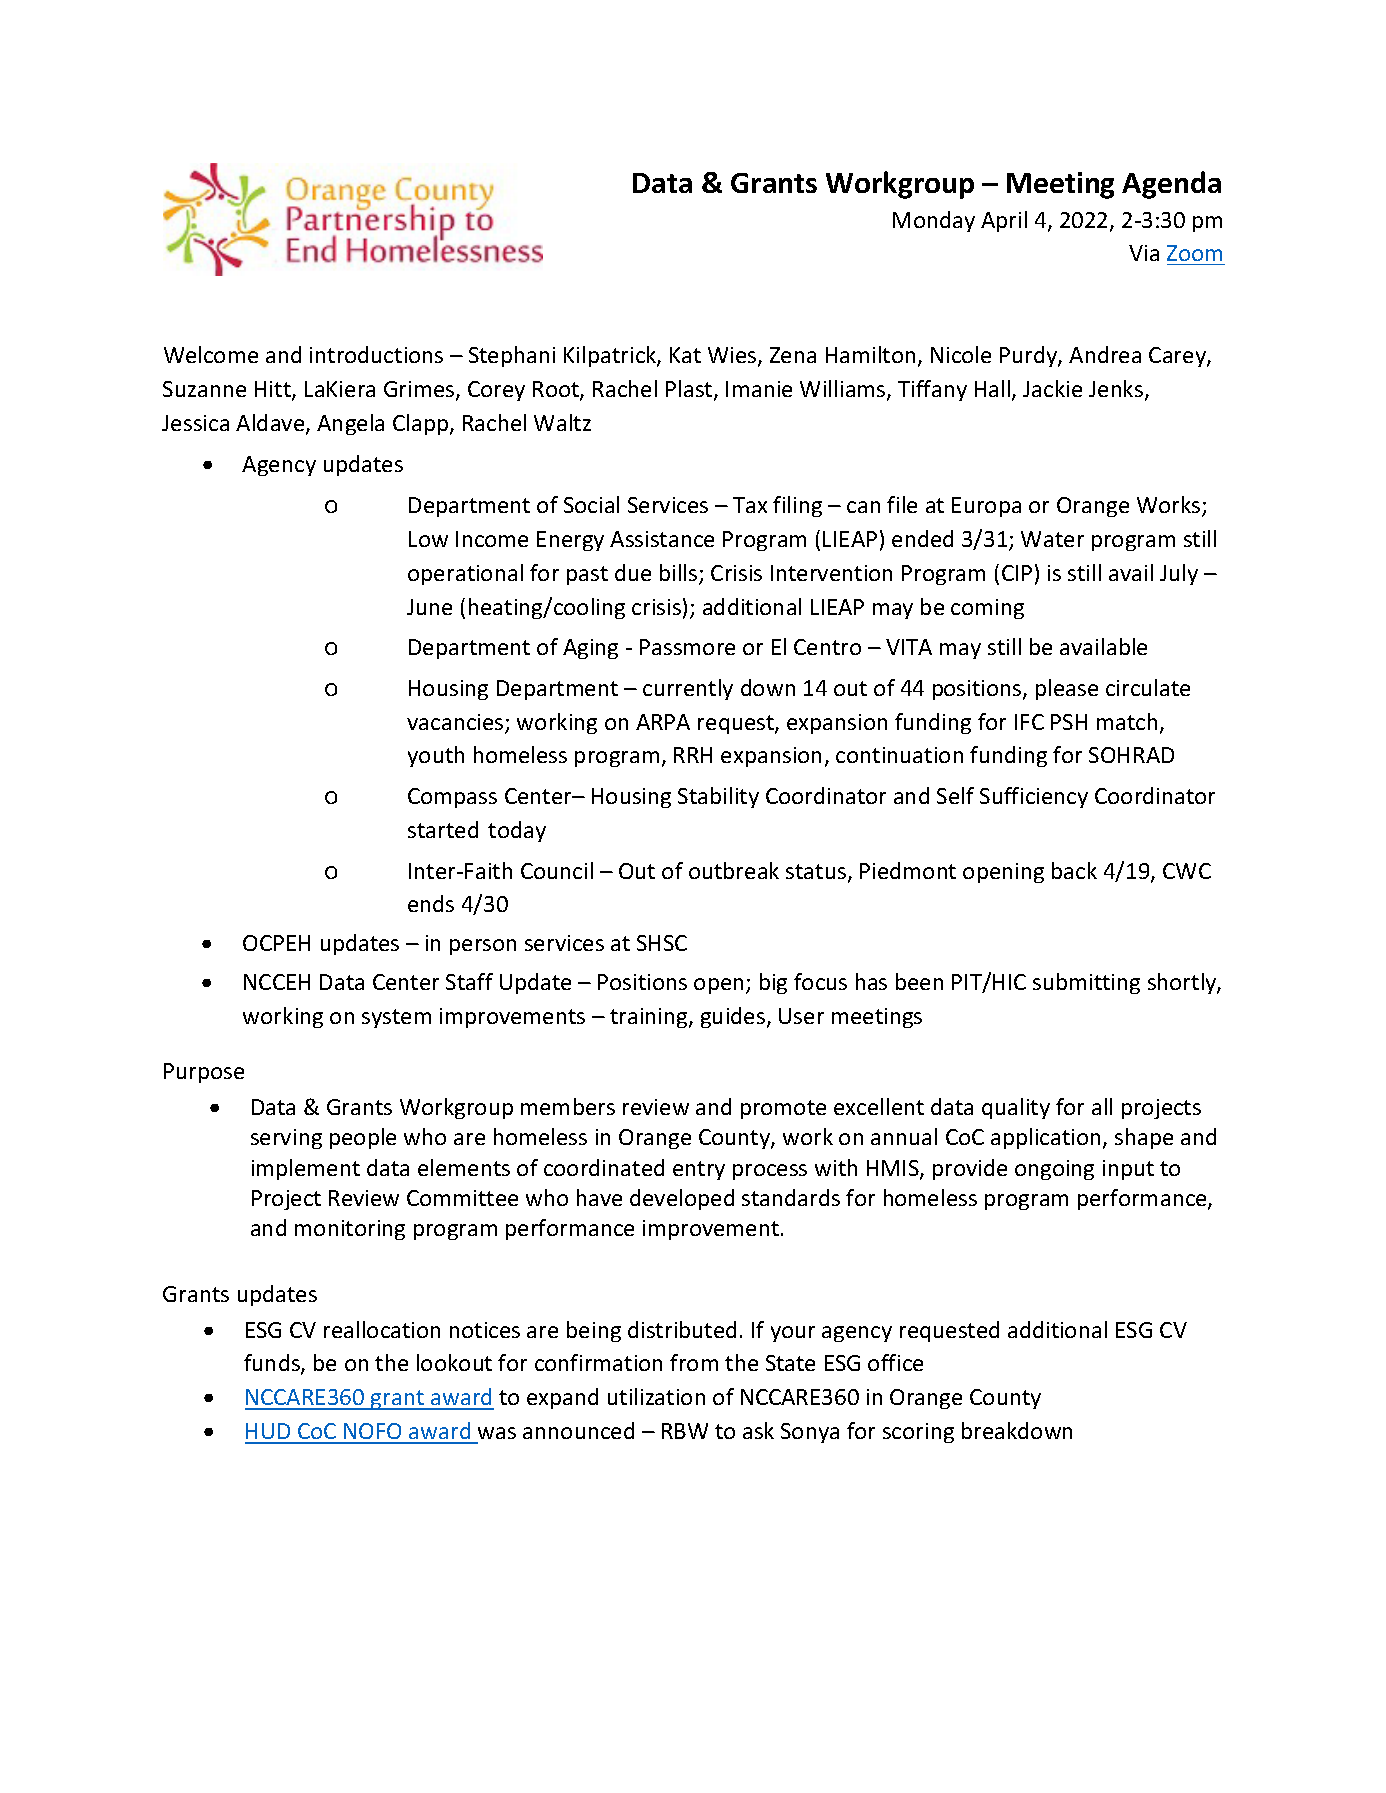 The height and width of the page is (1793, 1386). I want to click on introductions, so click(376, 354).
